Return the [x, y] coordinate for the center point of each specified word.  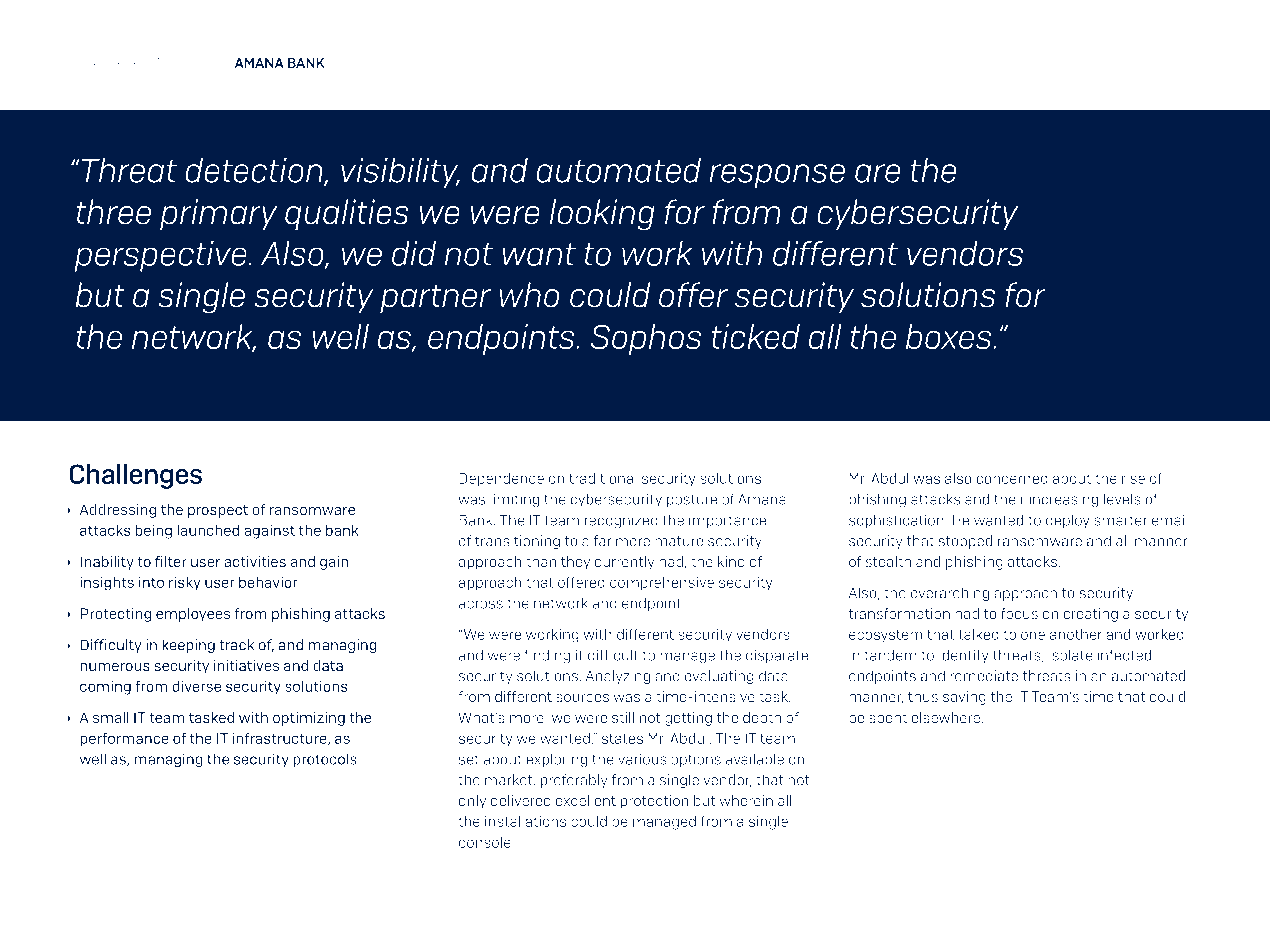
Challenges [135, 476]
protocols [325, 760]
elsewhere [945, 717]
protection [654, 802]
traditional [603, 478]
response [777, 176]
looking [602, 215]
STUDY [206, 63]
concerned [1012, 478]
